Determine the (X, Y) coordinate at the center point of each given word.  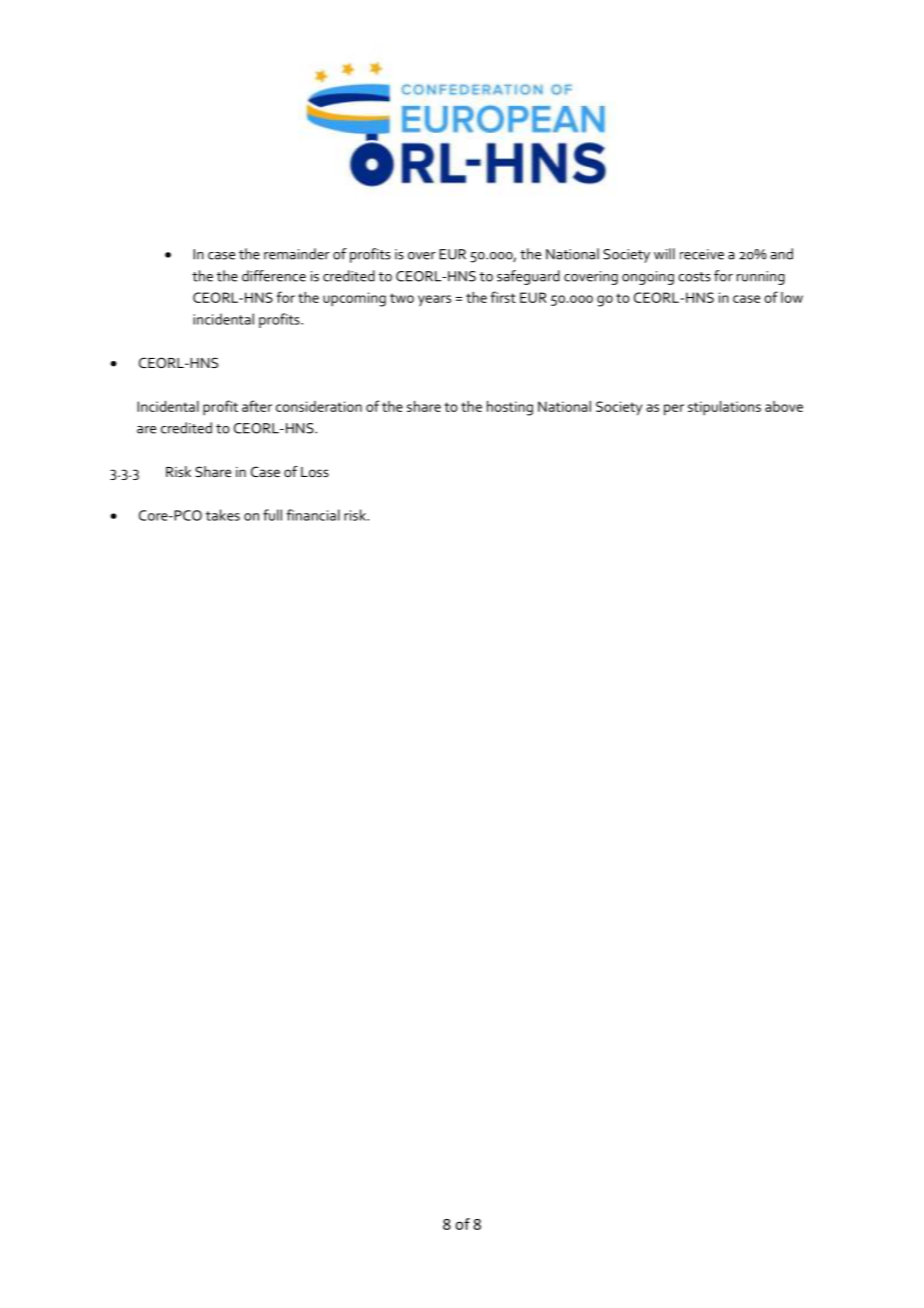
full (272, 515)
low (792, 297)
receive (702, 254)
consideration (319, 406)
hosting (510, 408)
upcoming (354, 299)
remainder (297, 254)
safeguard (528, 277)
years (434, 300)
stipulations (724, 408)
